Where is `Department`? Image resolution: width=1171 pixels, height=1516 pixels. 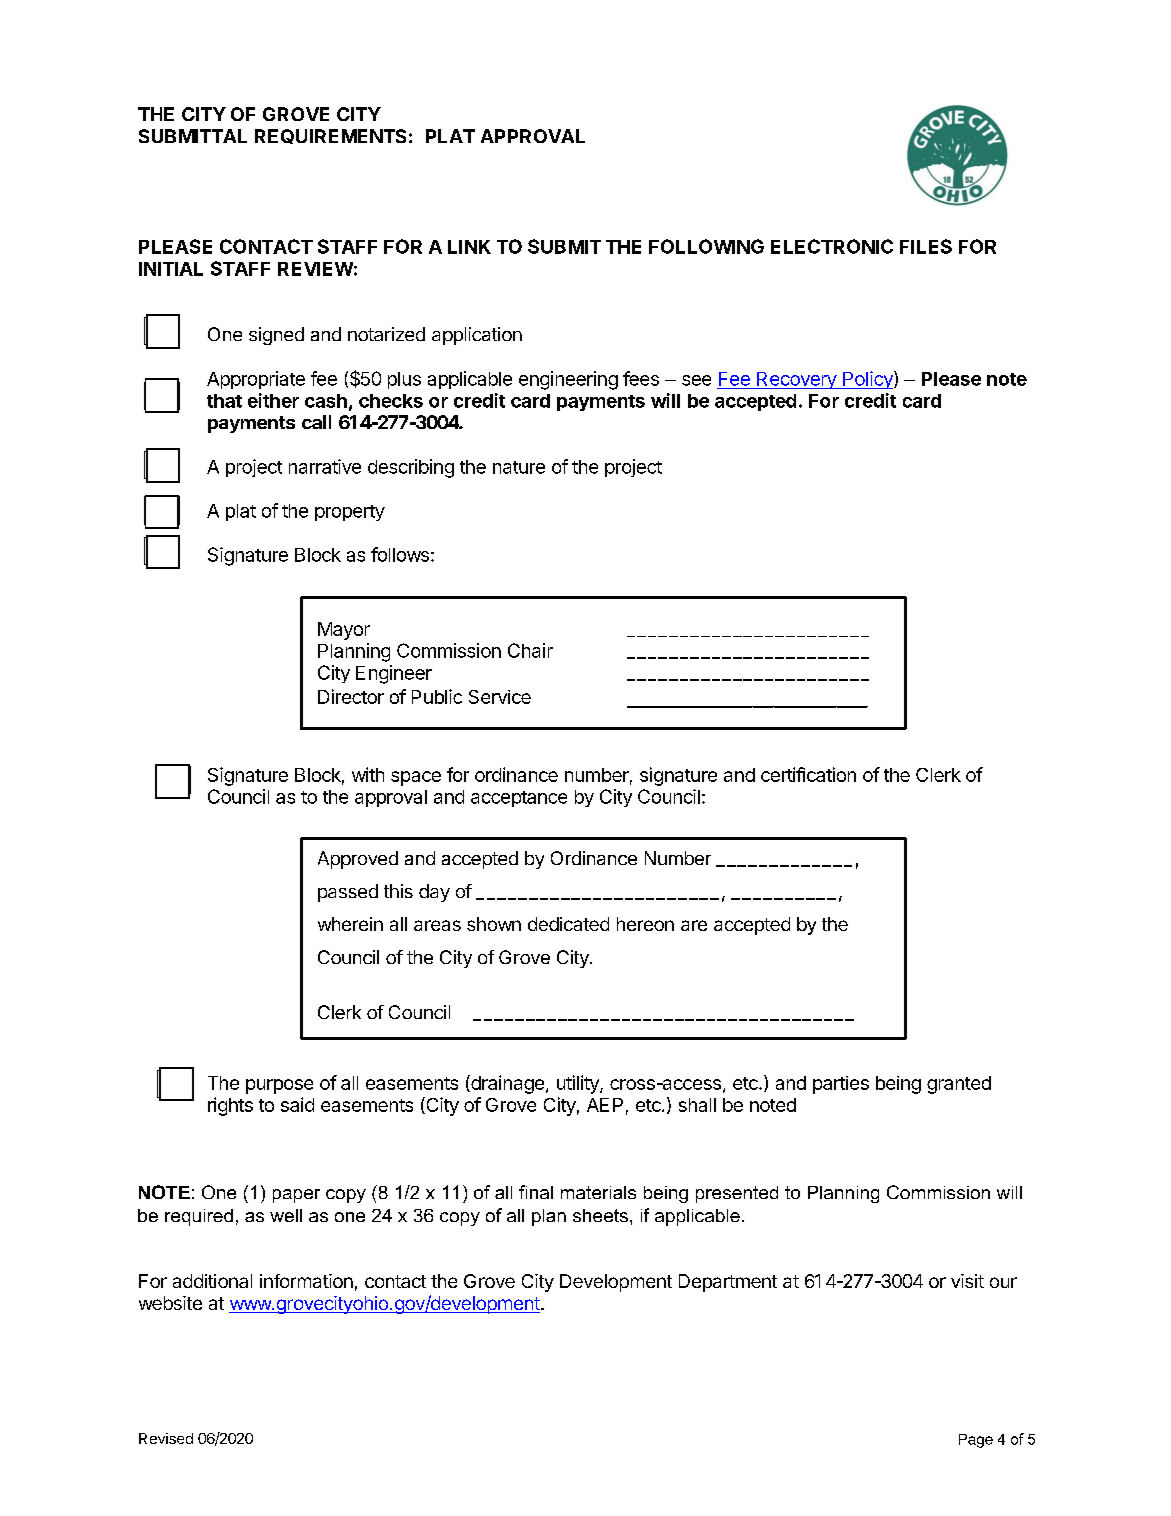
Department is located at coordinates (728, 1283).
